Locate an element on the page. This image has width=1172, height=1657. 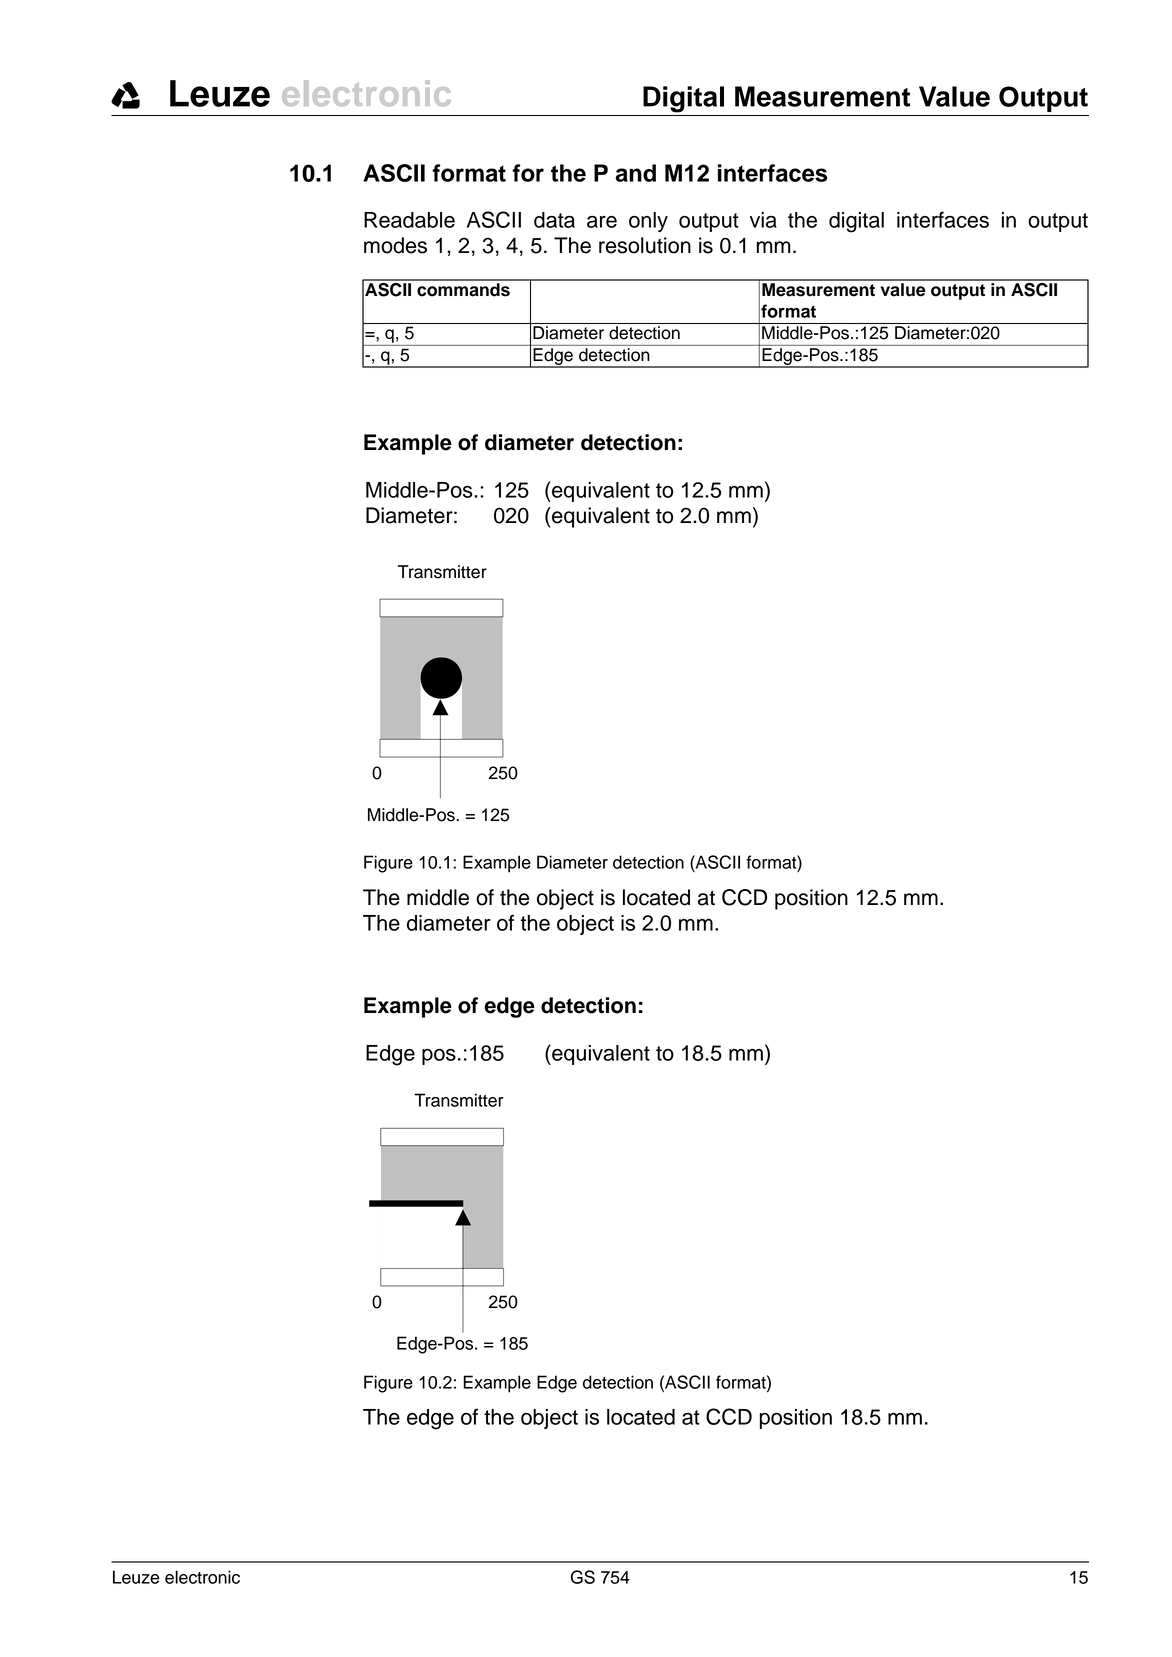
Readable is located at coordinates (409, 220).
